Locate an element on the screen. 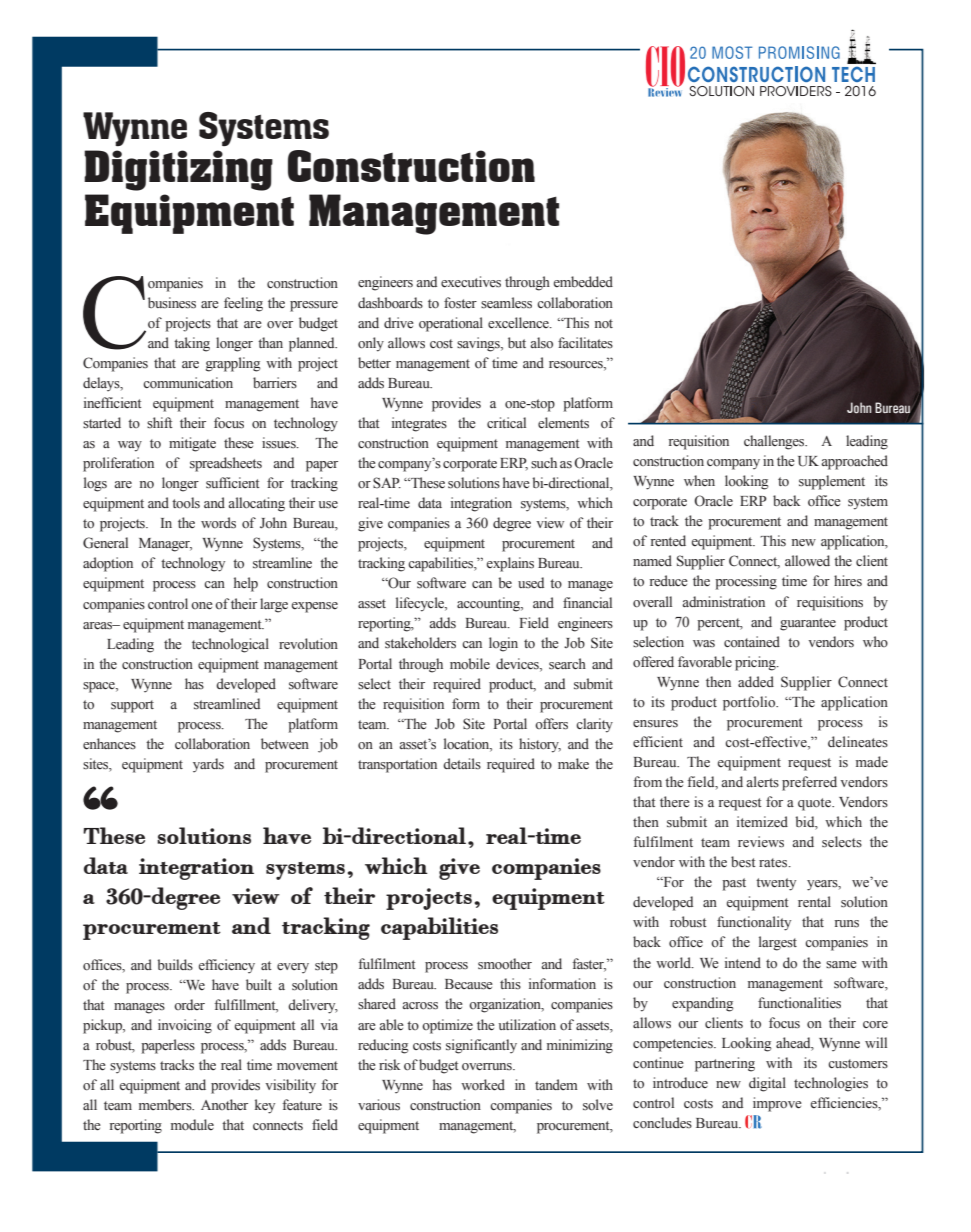 The height and width of the screenshot is (1232, 971). improve is located at coordinates (777, 1104).
